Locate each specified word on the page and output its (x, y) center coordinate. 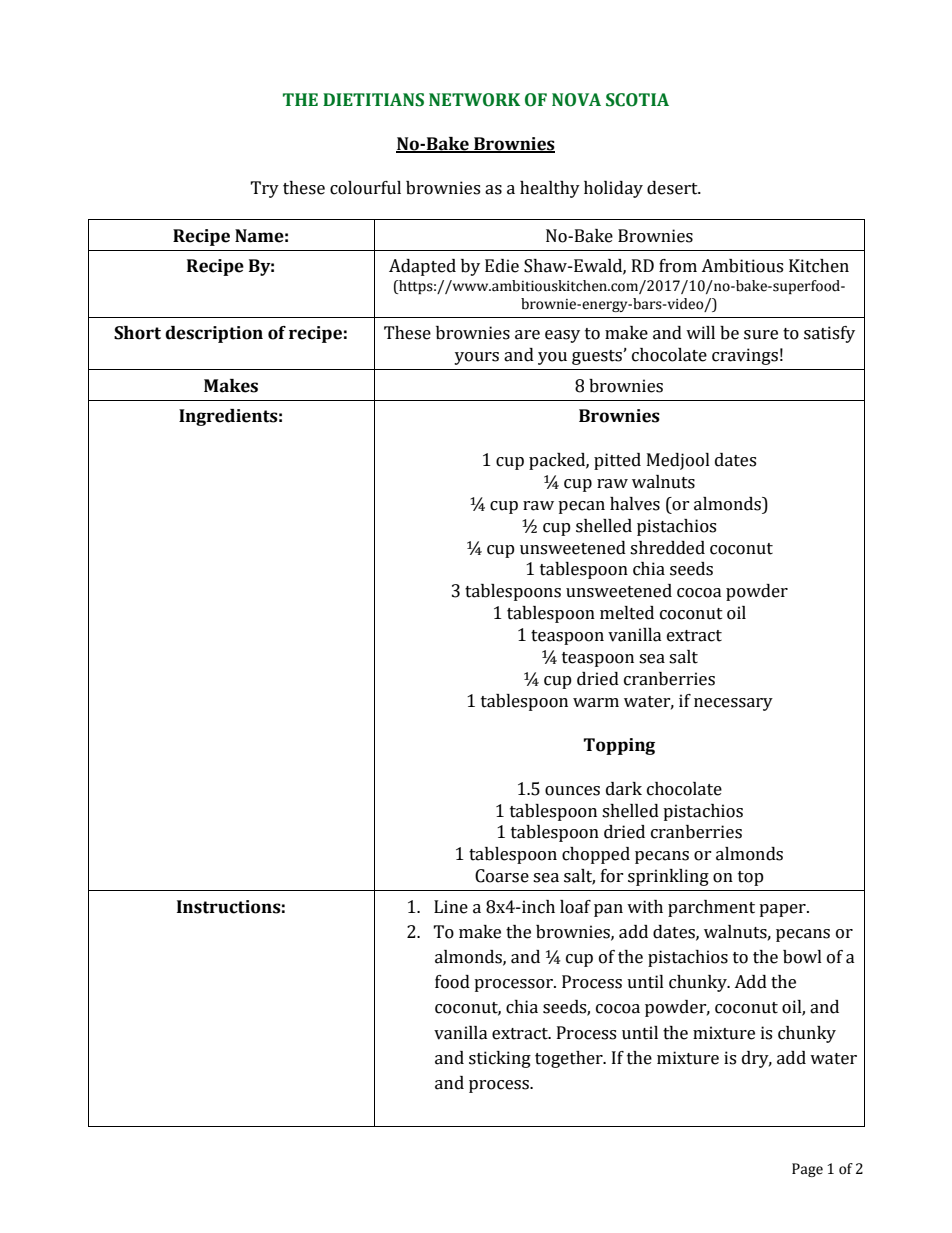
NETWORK (474, 100)
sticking (500, 1059)
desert (673, 188)
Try (264, 189)
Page (807, 1170)
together (570, 1059)
